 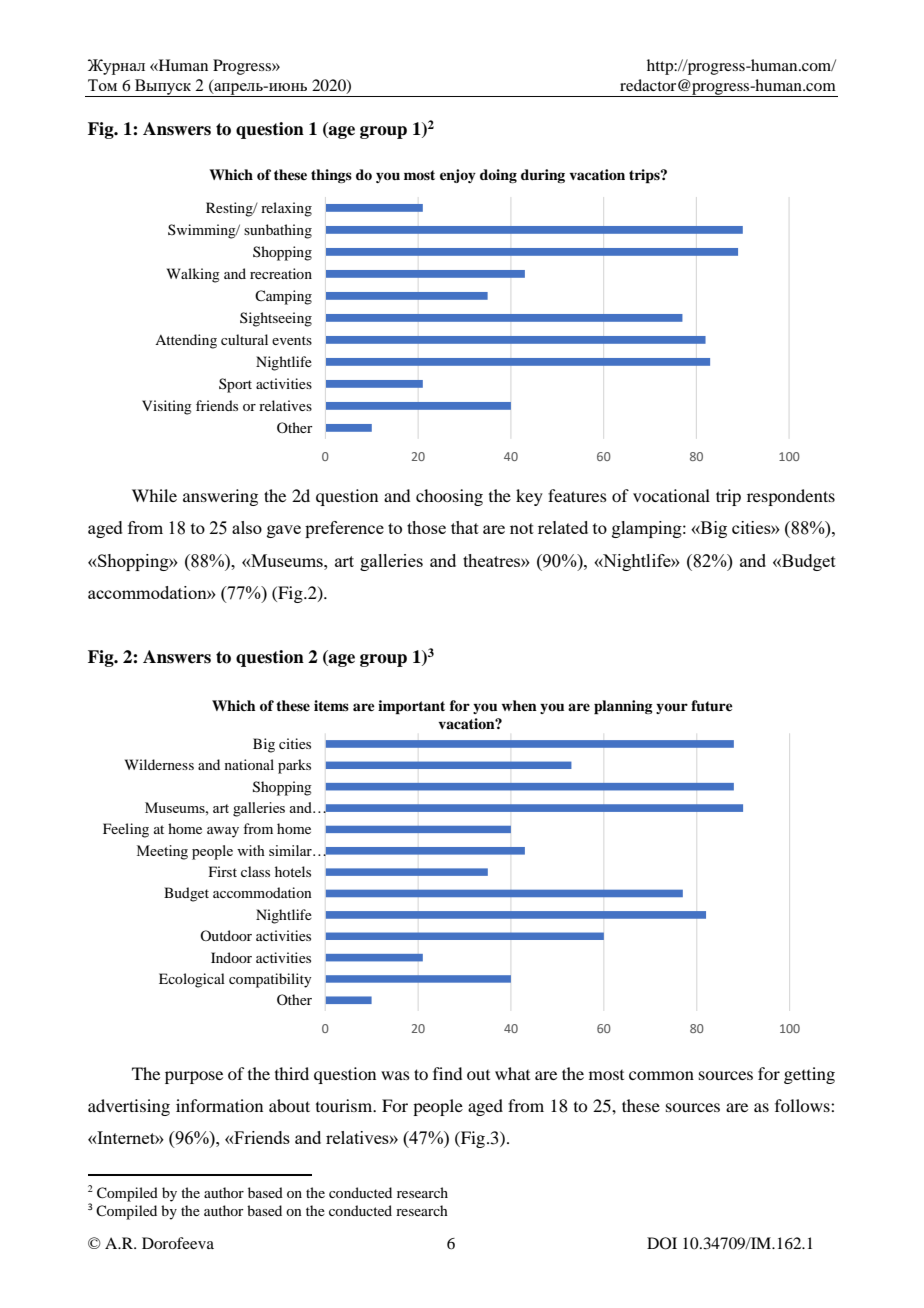 I want to click on during, so click(x=543, y=176).
